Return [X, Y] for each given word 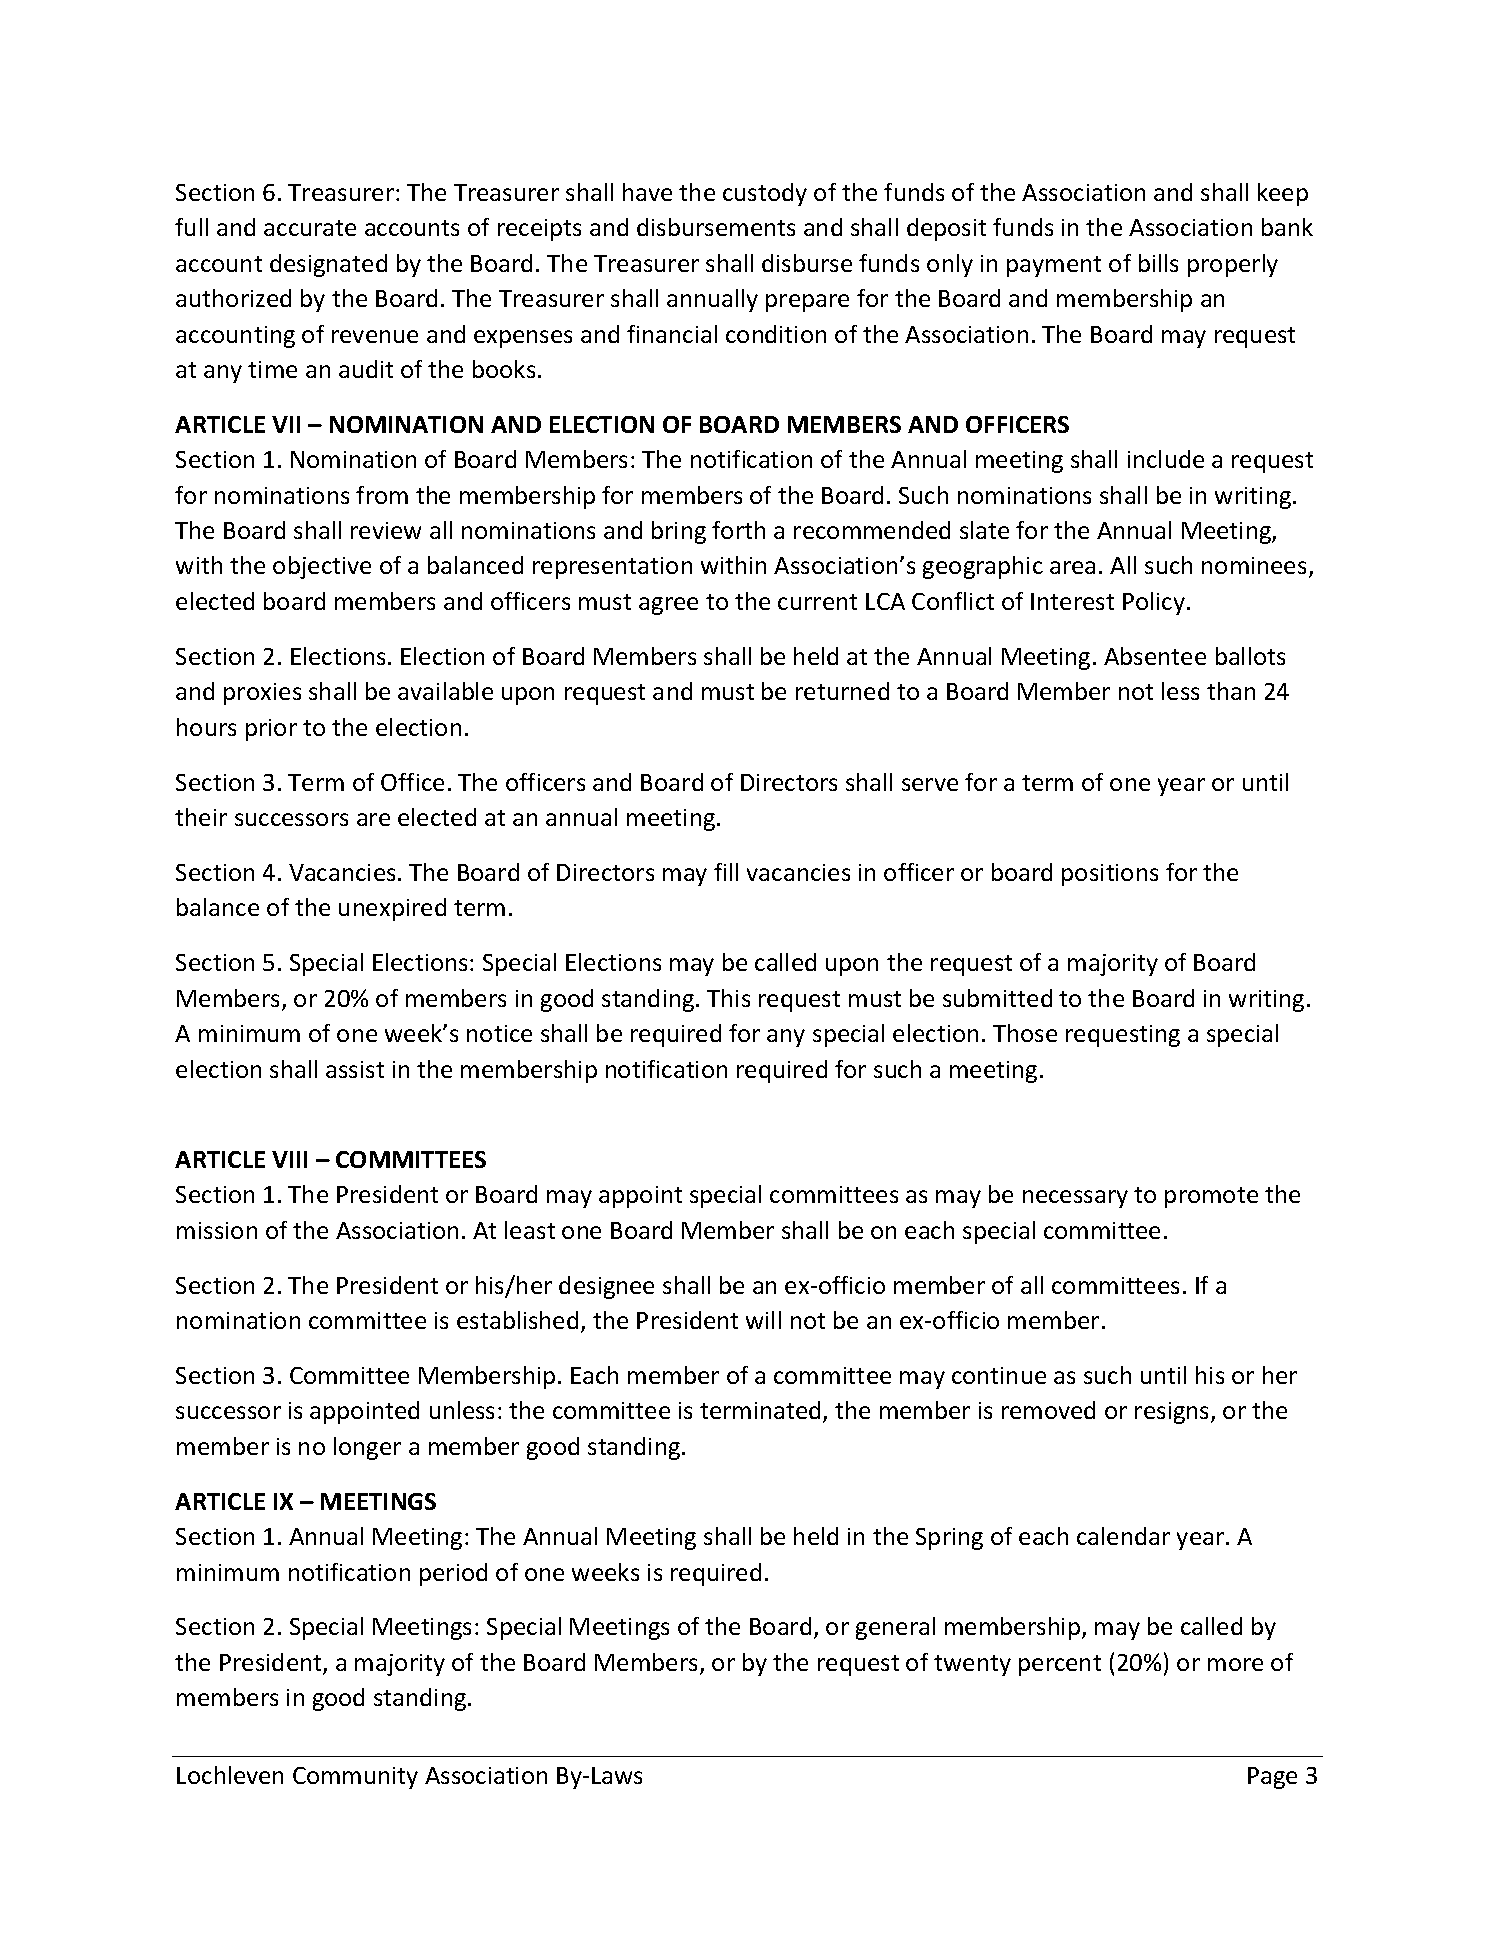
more [1235, 1664]
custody [765, 194]
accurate [310, 228]
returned [842, 691]
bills [1158, 263]
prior [271, 730]
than [1231, 691]
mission [217, 1230]
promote [1211, 1197]
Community [355, 1778]
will [763, 1320]
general [895, 1628]
